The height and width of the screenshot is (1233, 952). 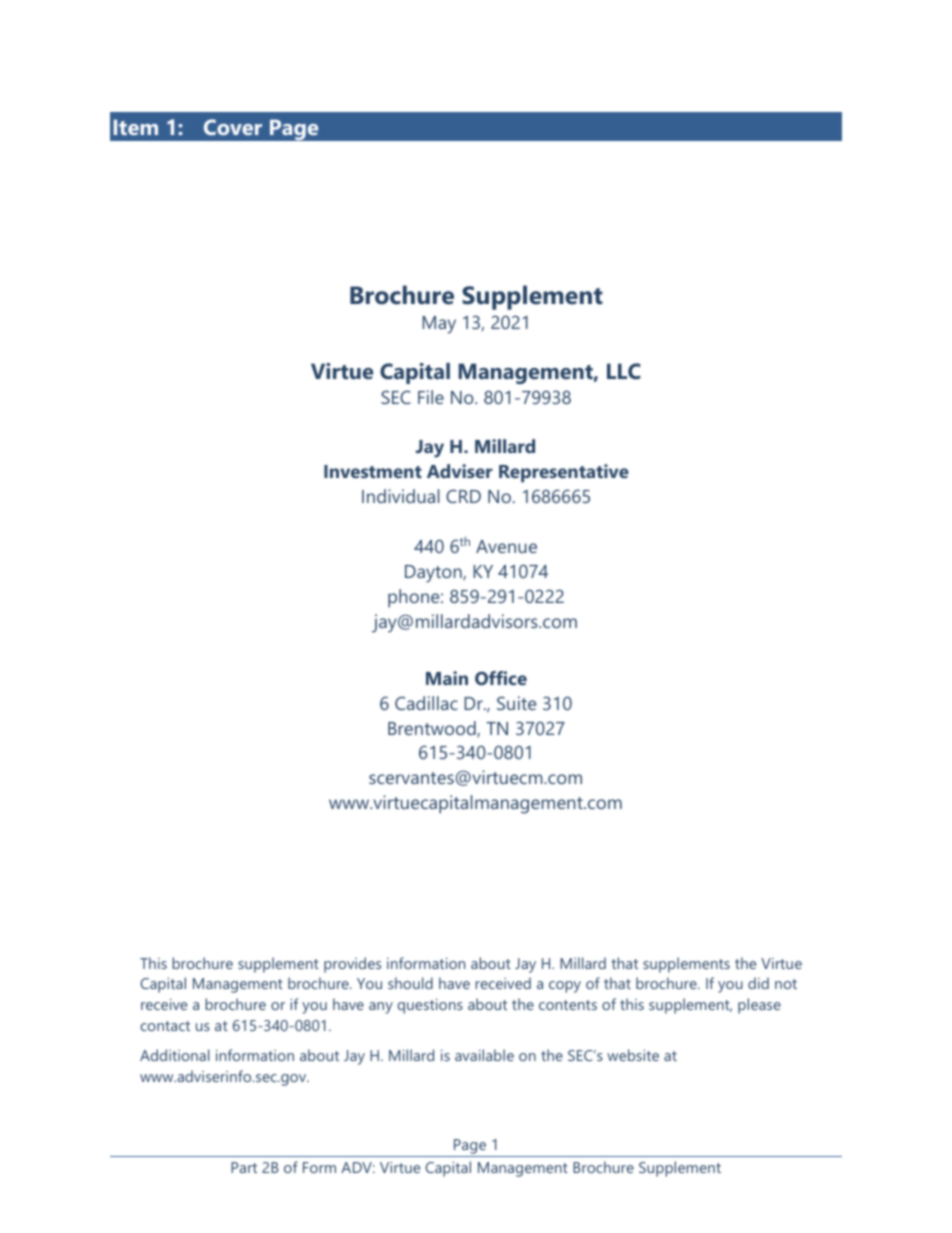 What do you see at coordinates (244, 1167) in the screenshot?
I see `Part` at bounding box center [244, 1167].
